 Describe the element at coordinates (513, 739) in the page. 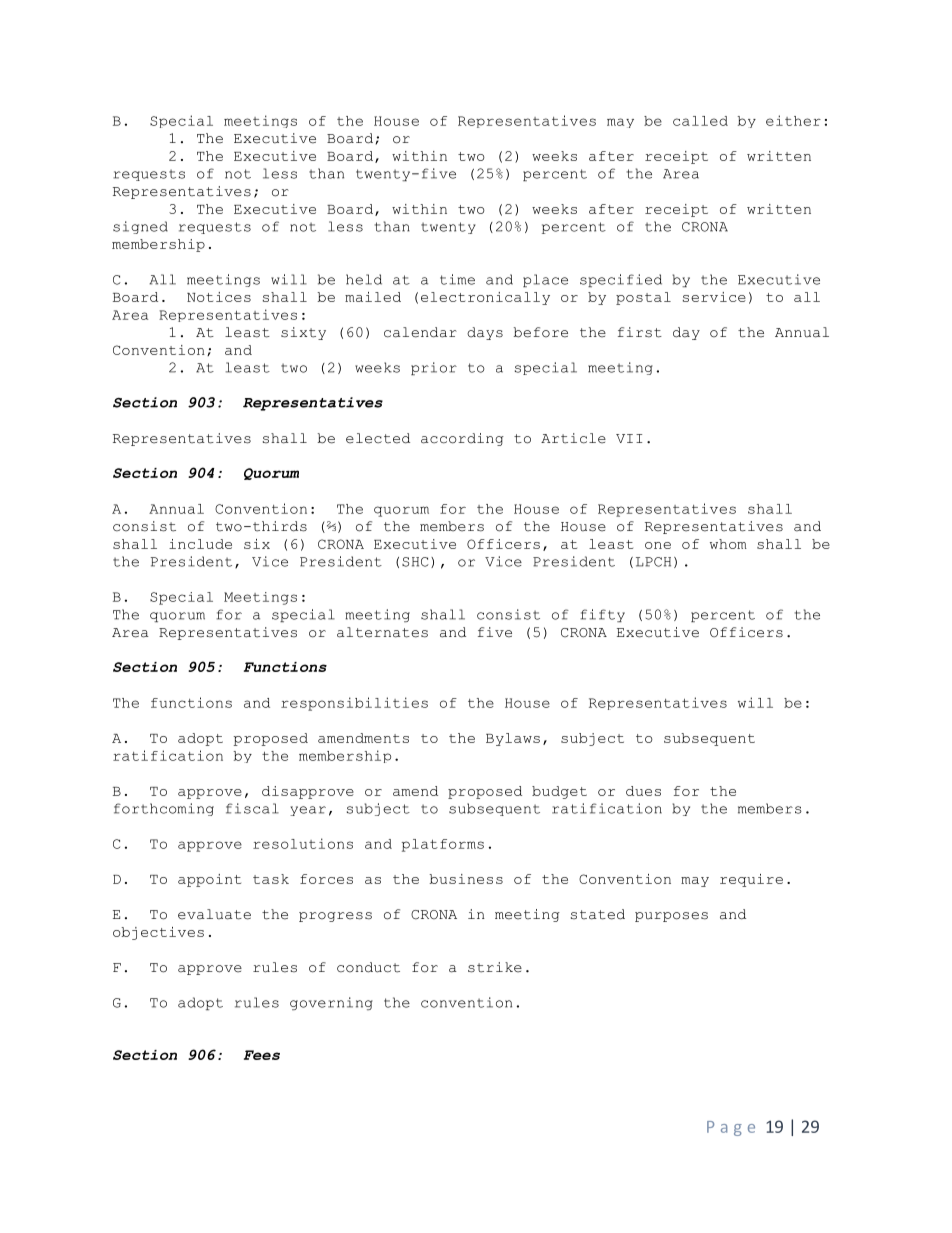

I see `Bylaws` at that location.
